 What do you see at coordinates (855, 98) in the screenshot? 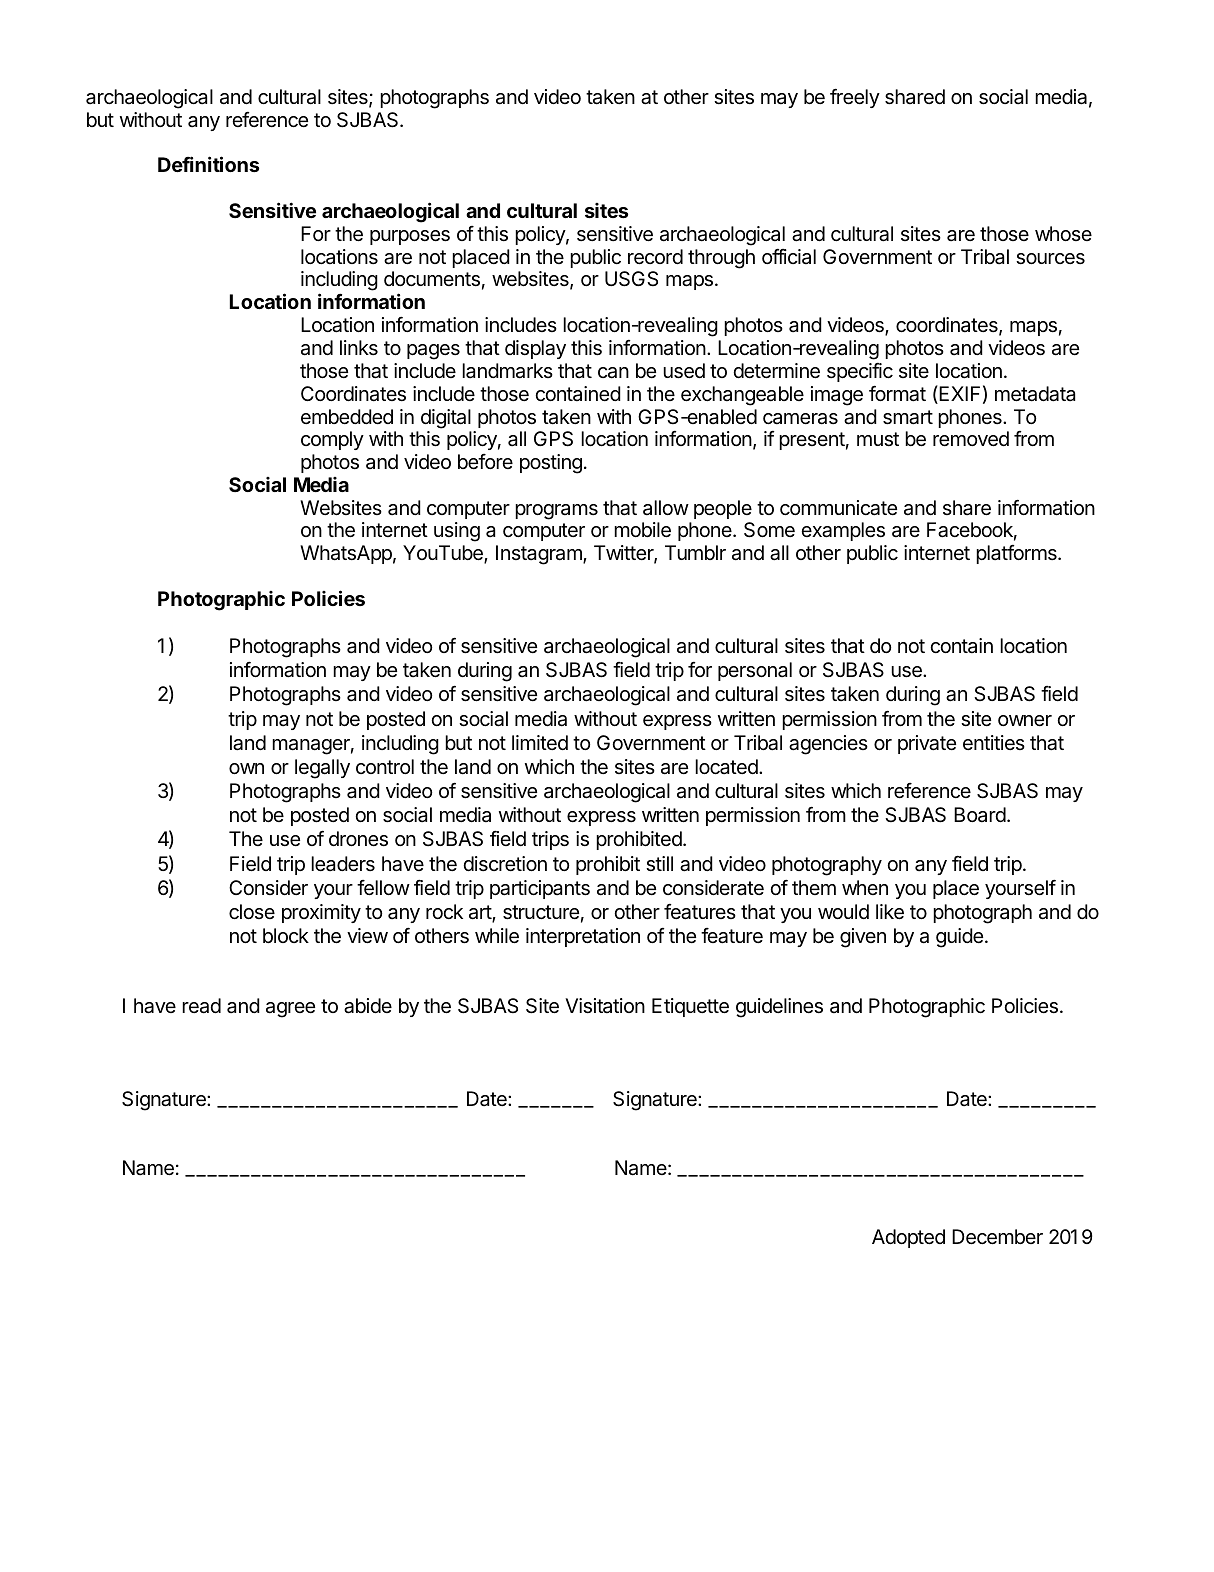
I see `freely` at bounding box center [855, 98].
